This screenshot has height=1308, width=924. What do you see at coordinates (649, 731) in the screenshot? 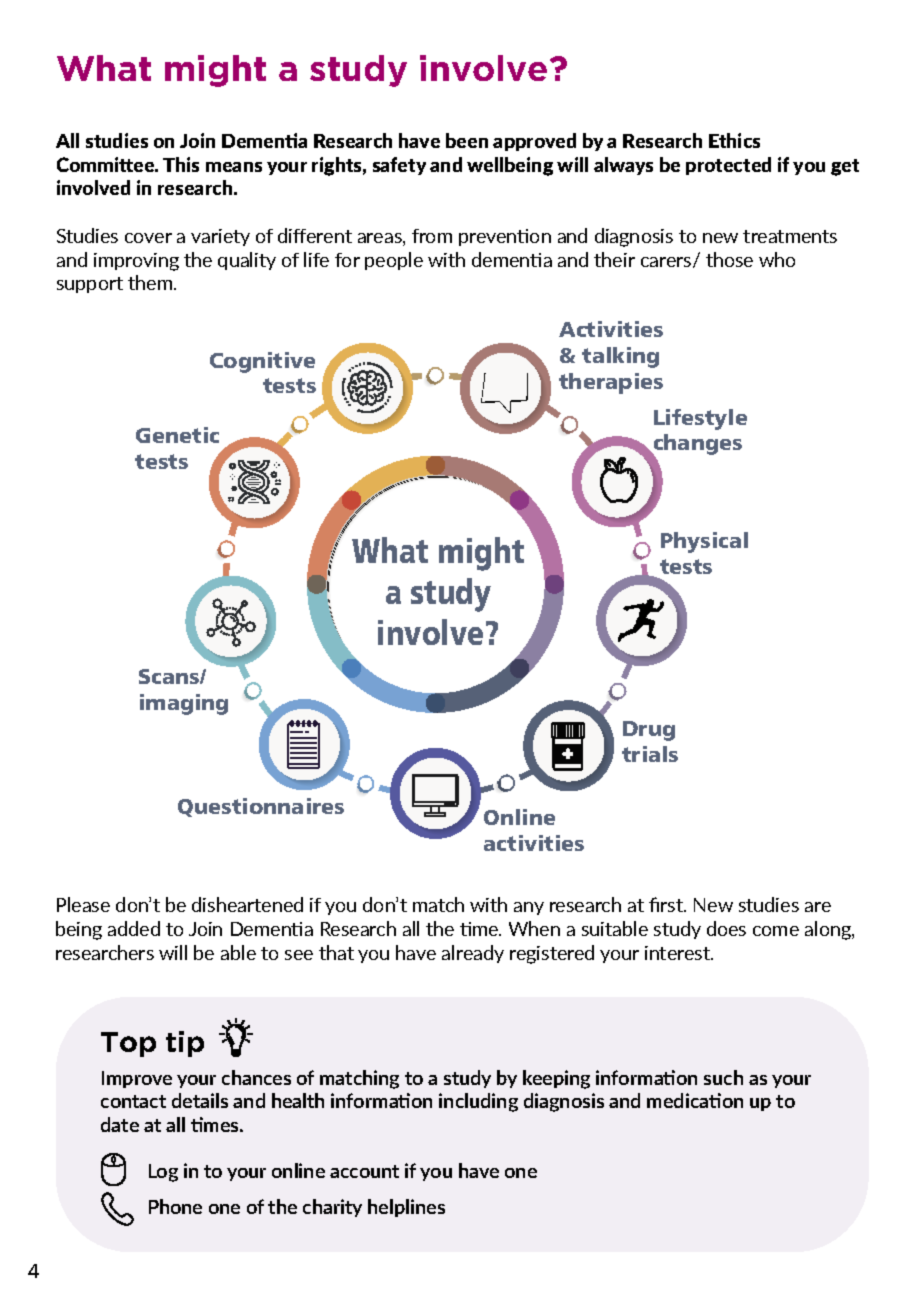
I see `Drug` at bounding box center [649, 731].
